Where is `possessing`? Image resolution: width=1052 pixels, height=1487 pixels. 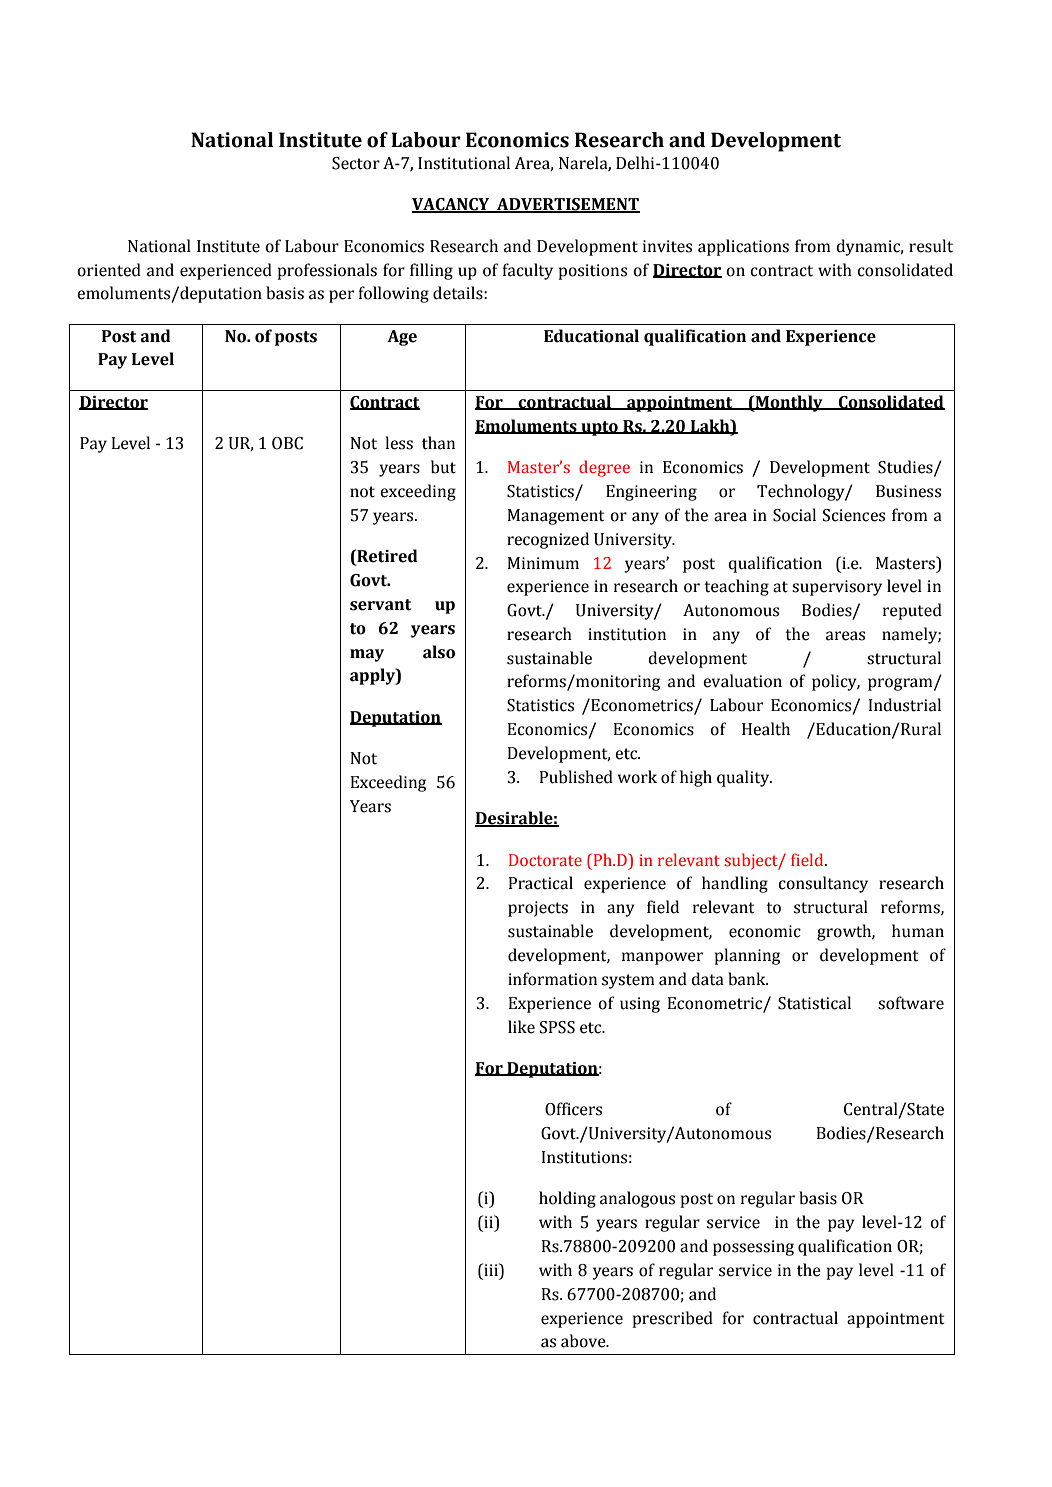
possessing is located at coordinates (753, 1248).
